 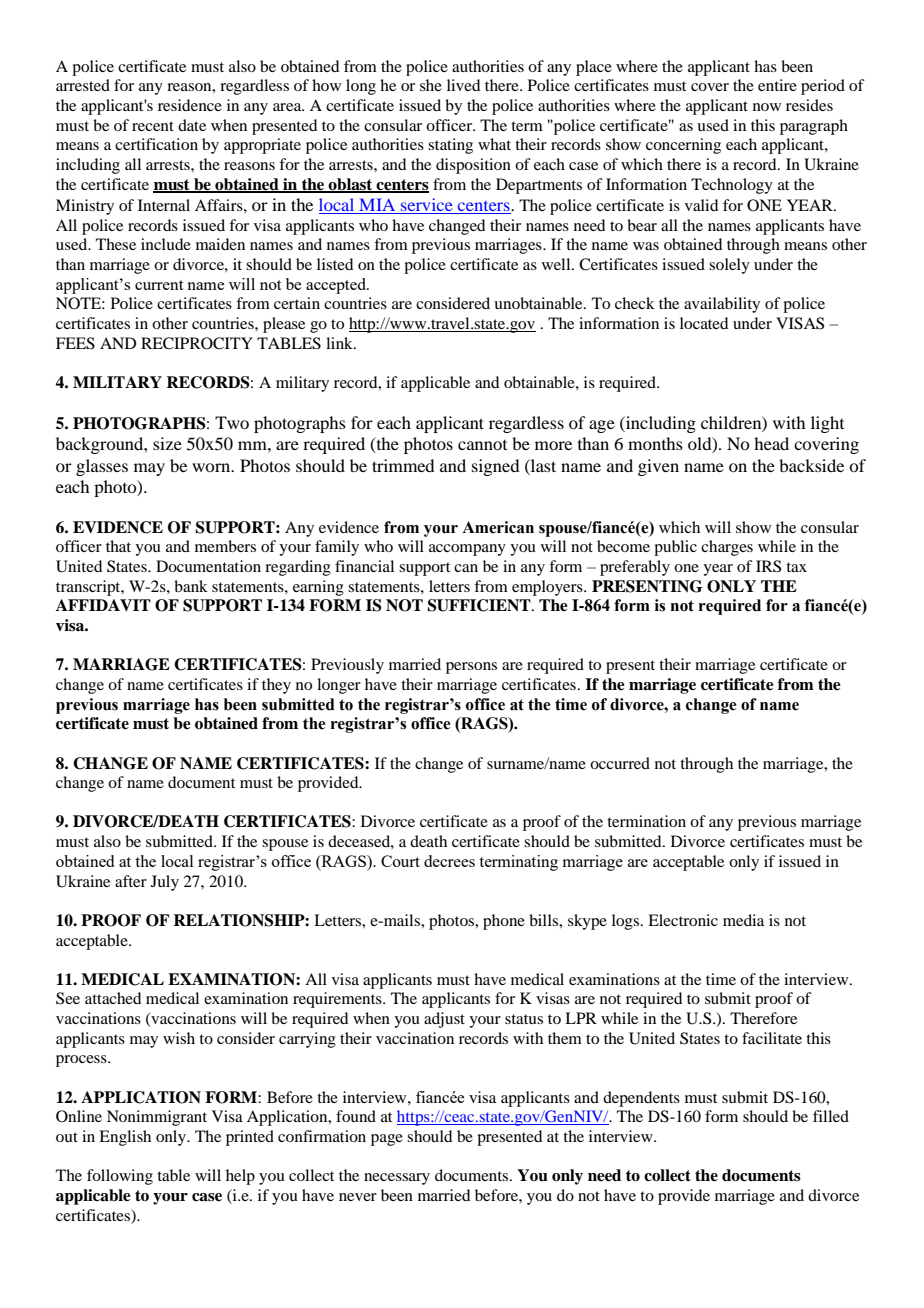 I want to click on now, so click(x=767, y=107).
